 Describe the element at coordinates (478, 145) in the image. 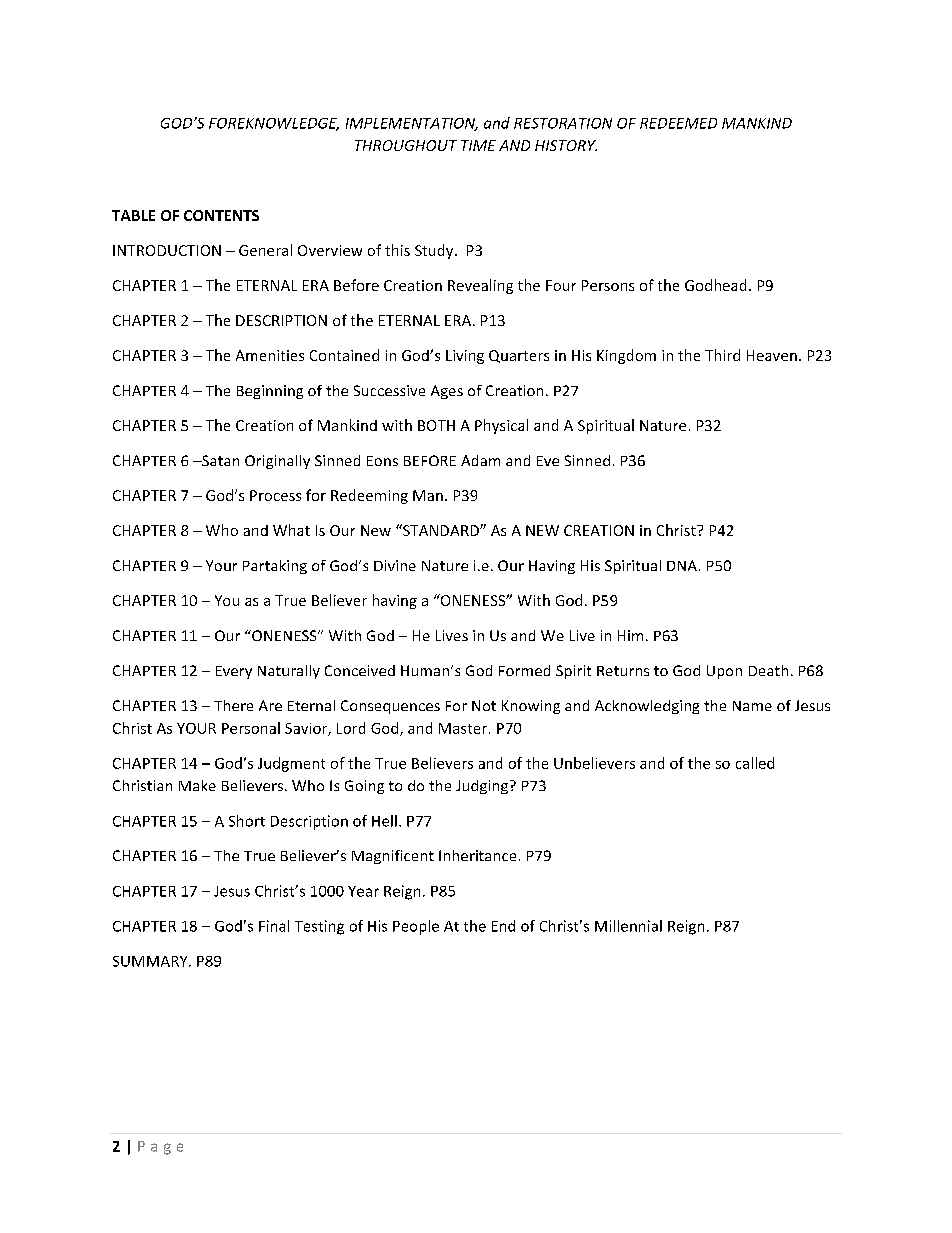

I see `TIME` at that location.
